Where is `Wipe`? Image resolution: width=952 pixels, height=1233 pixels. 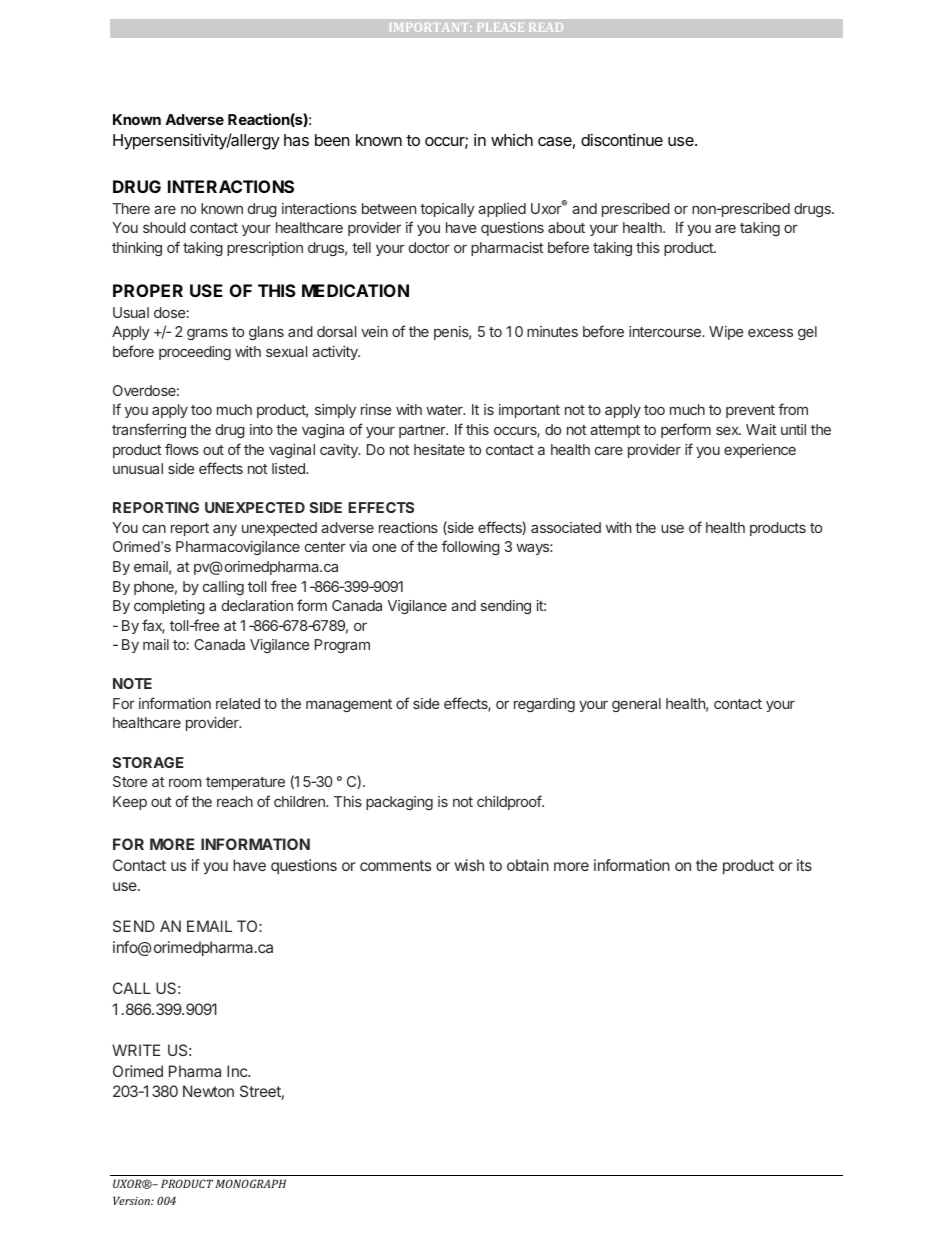
Wipe is located at coordinates (726, 333).
